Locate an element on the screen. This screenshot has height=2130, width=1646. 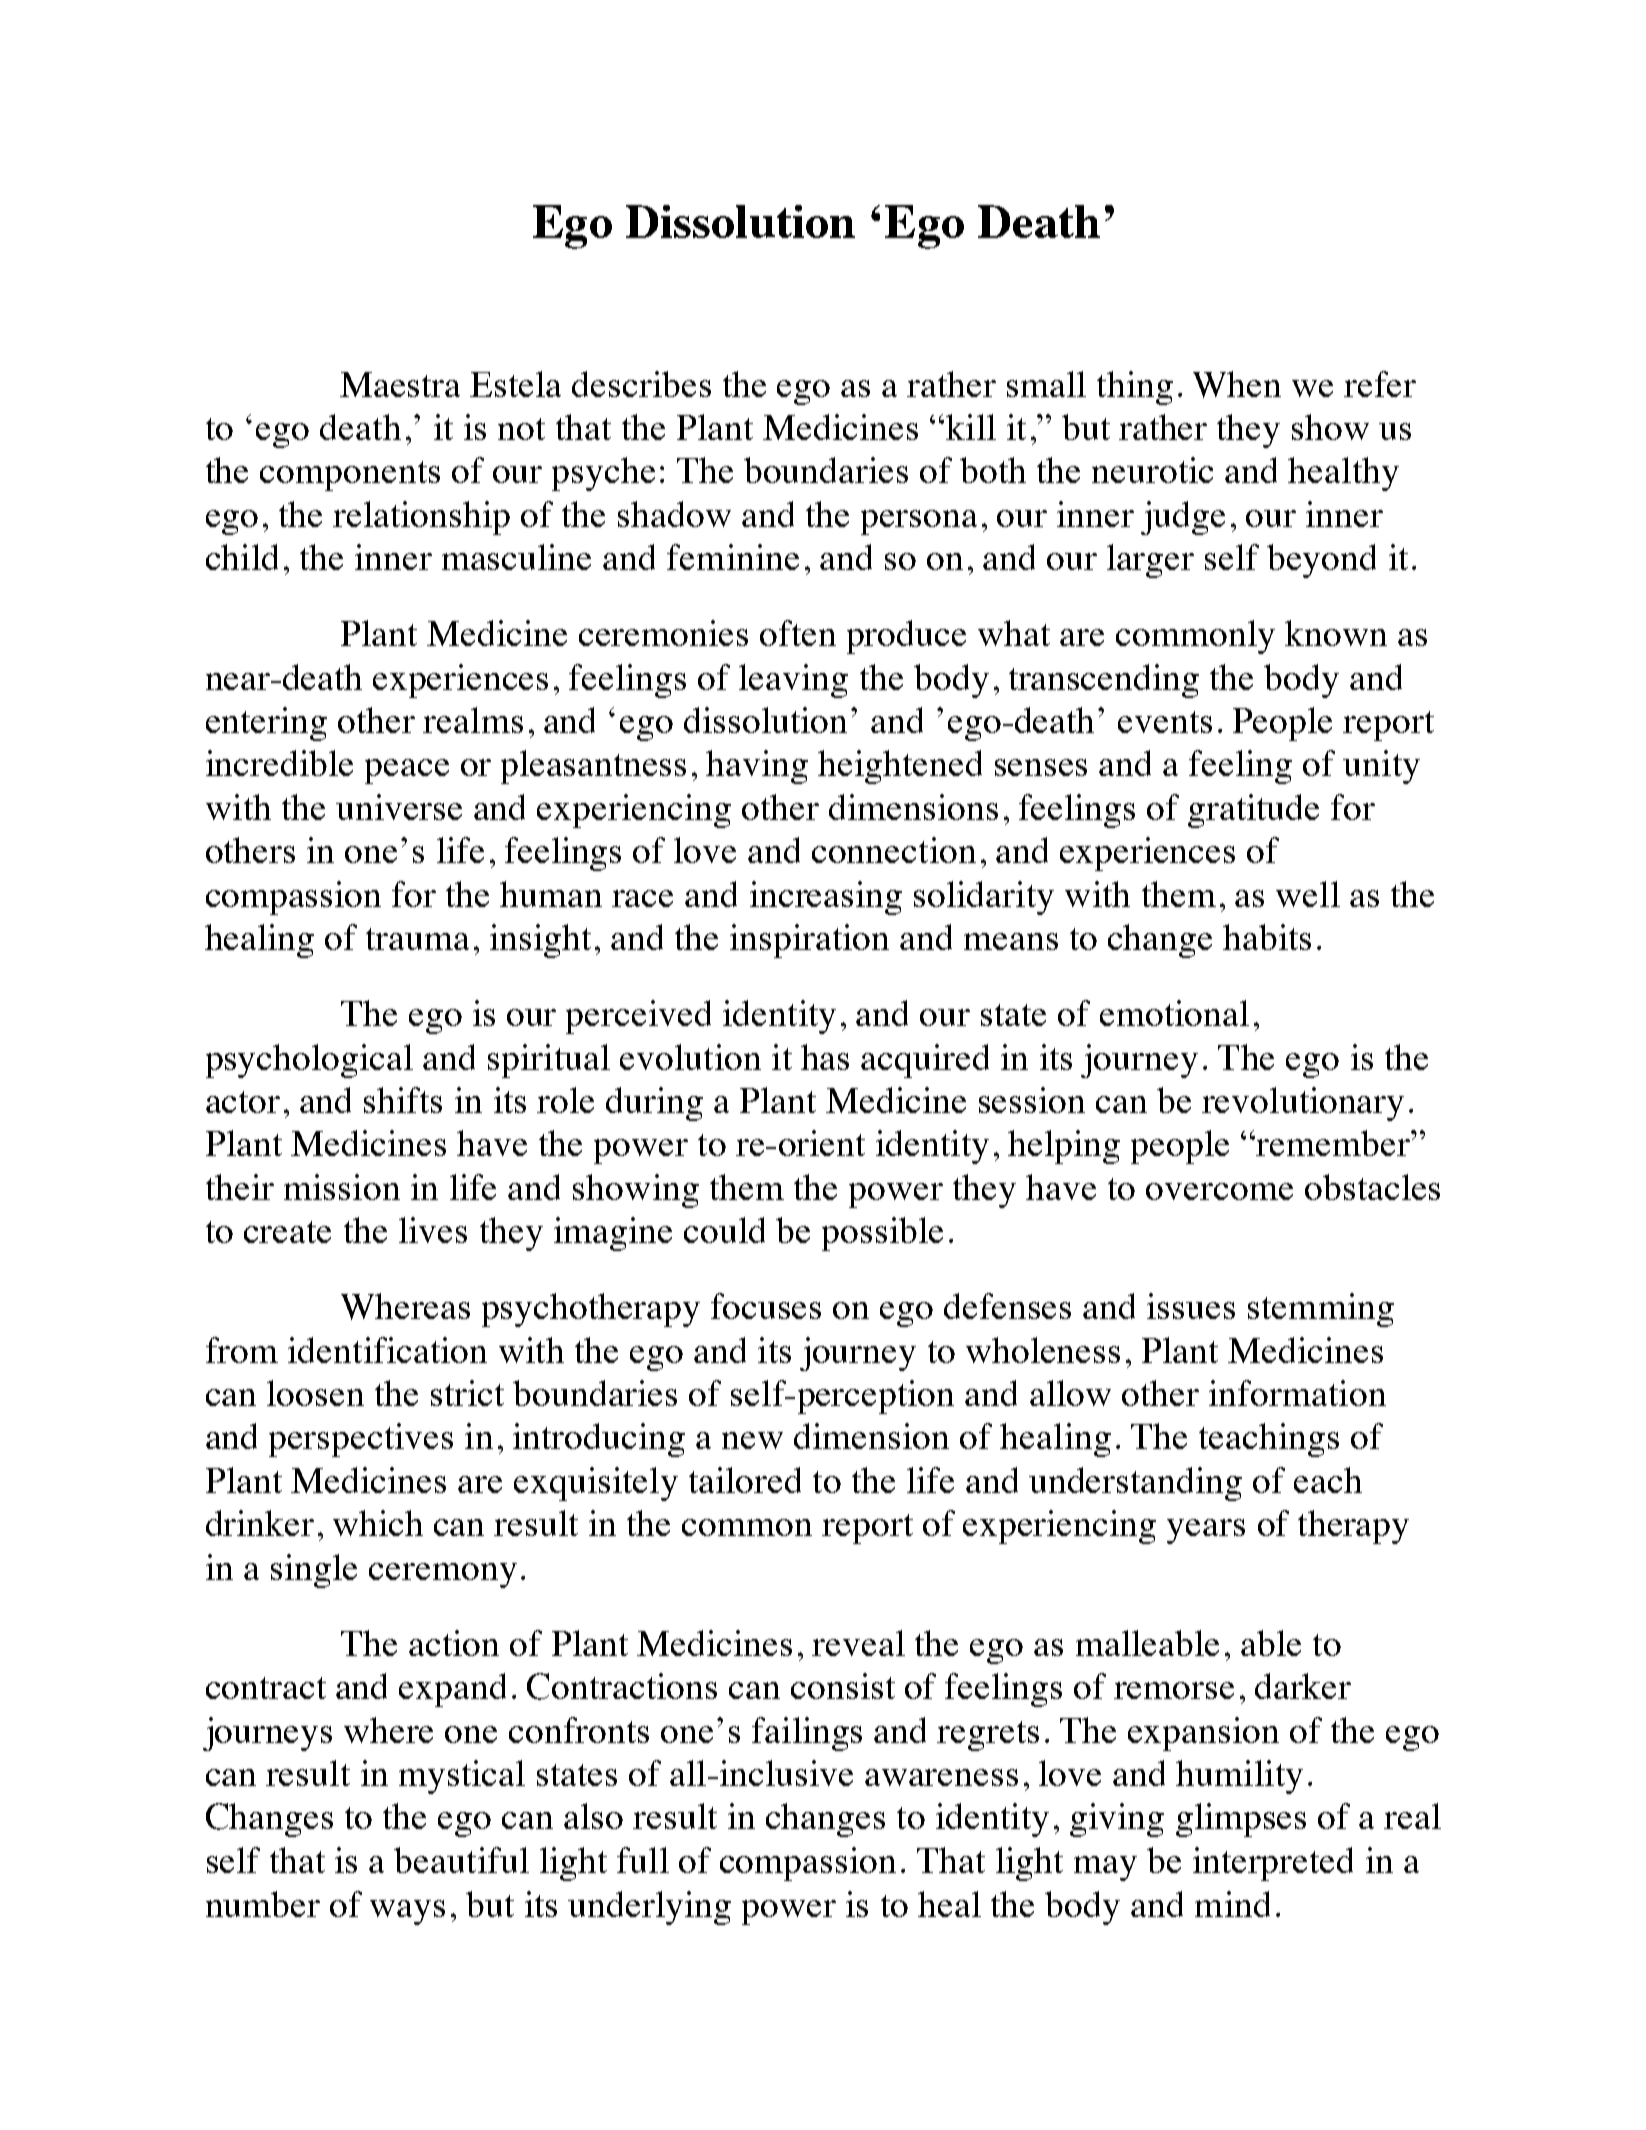
mission is located at coordinates (342, 1187).
